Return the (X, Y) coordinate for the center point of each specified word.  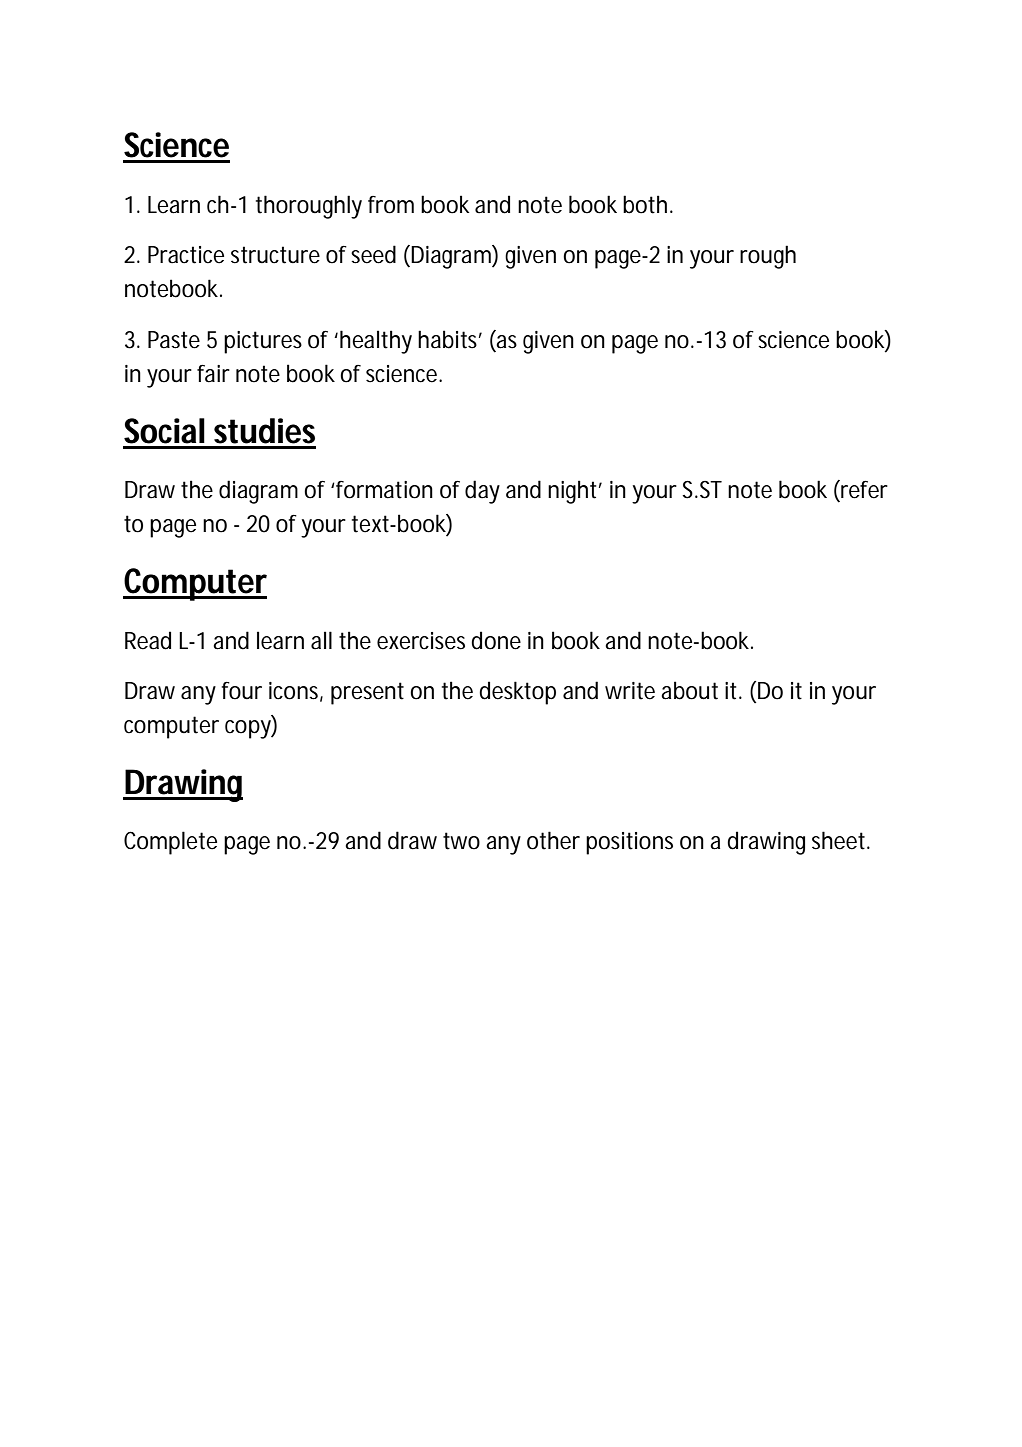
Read (148, 640)
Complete (170, 843)
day (482, 492)
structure (275, 255)
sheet (840, 840)
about (689, 690)
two (461, 841)
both (645, 204)
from (391, 205)
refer (863, 490)
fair (213, 374)
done (496, 640)
